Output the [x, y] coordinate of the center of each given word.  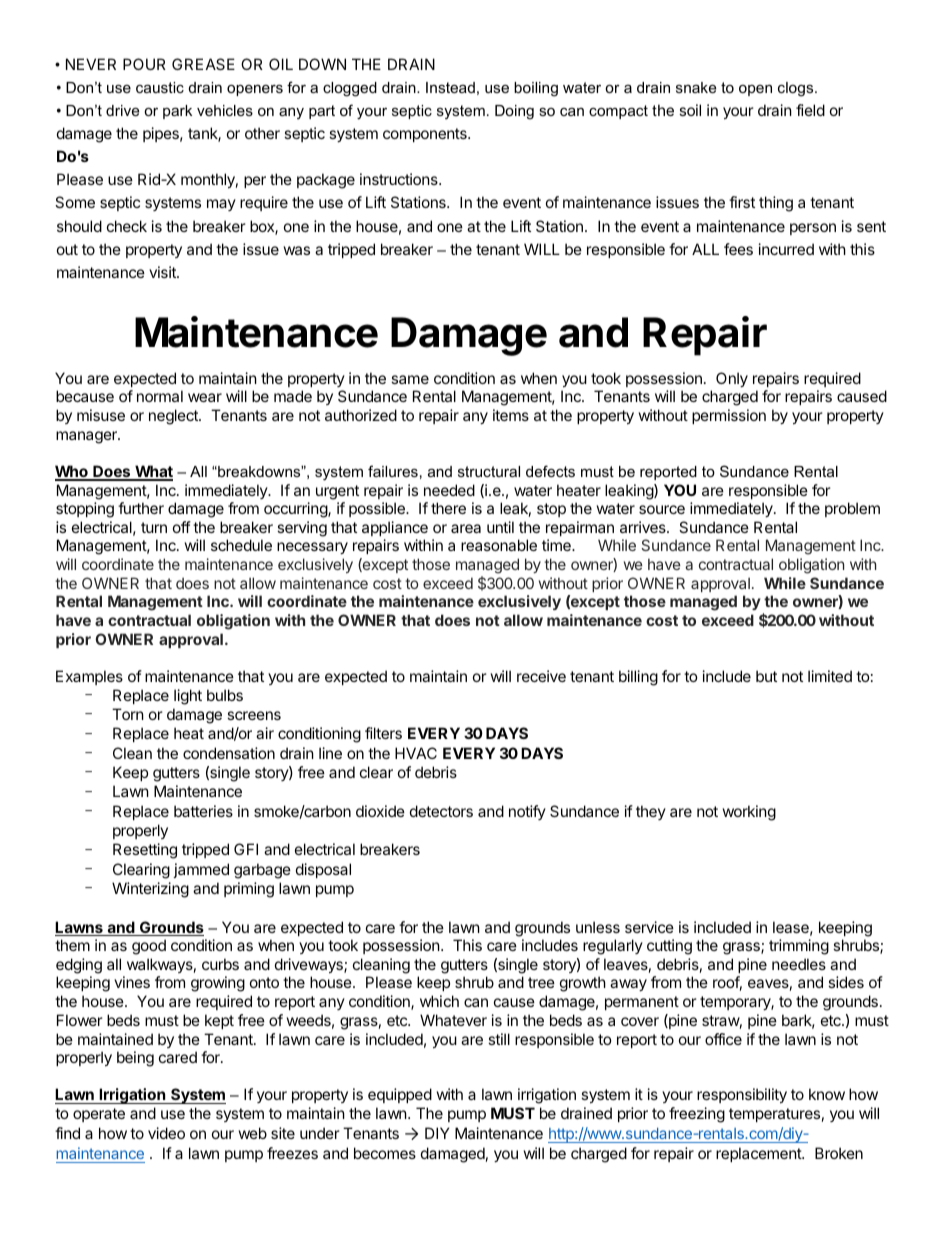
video [166, 1133]
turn [154, 527]
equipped [400, 1095]
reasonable [499, 545]
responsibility [742, 1095]
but [766, 676]
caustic [160, 87]
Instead [450, 87]
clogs [797, 89]
